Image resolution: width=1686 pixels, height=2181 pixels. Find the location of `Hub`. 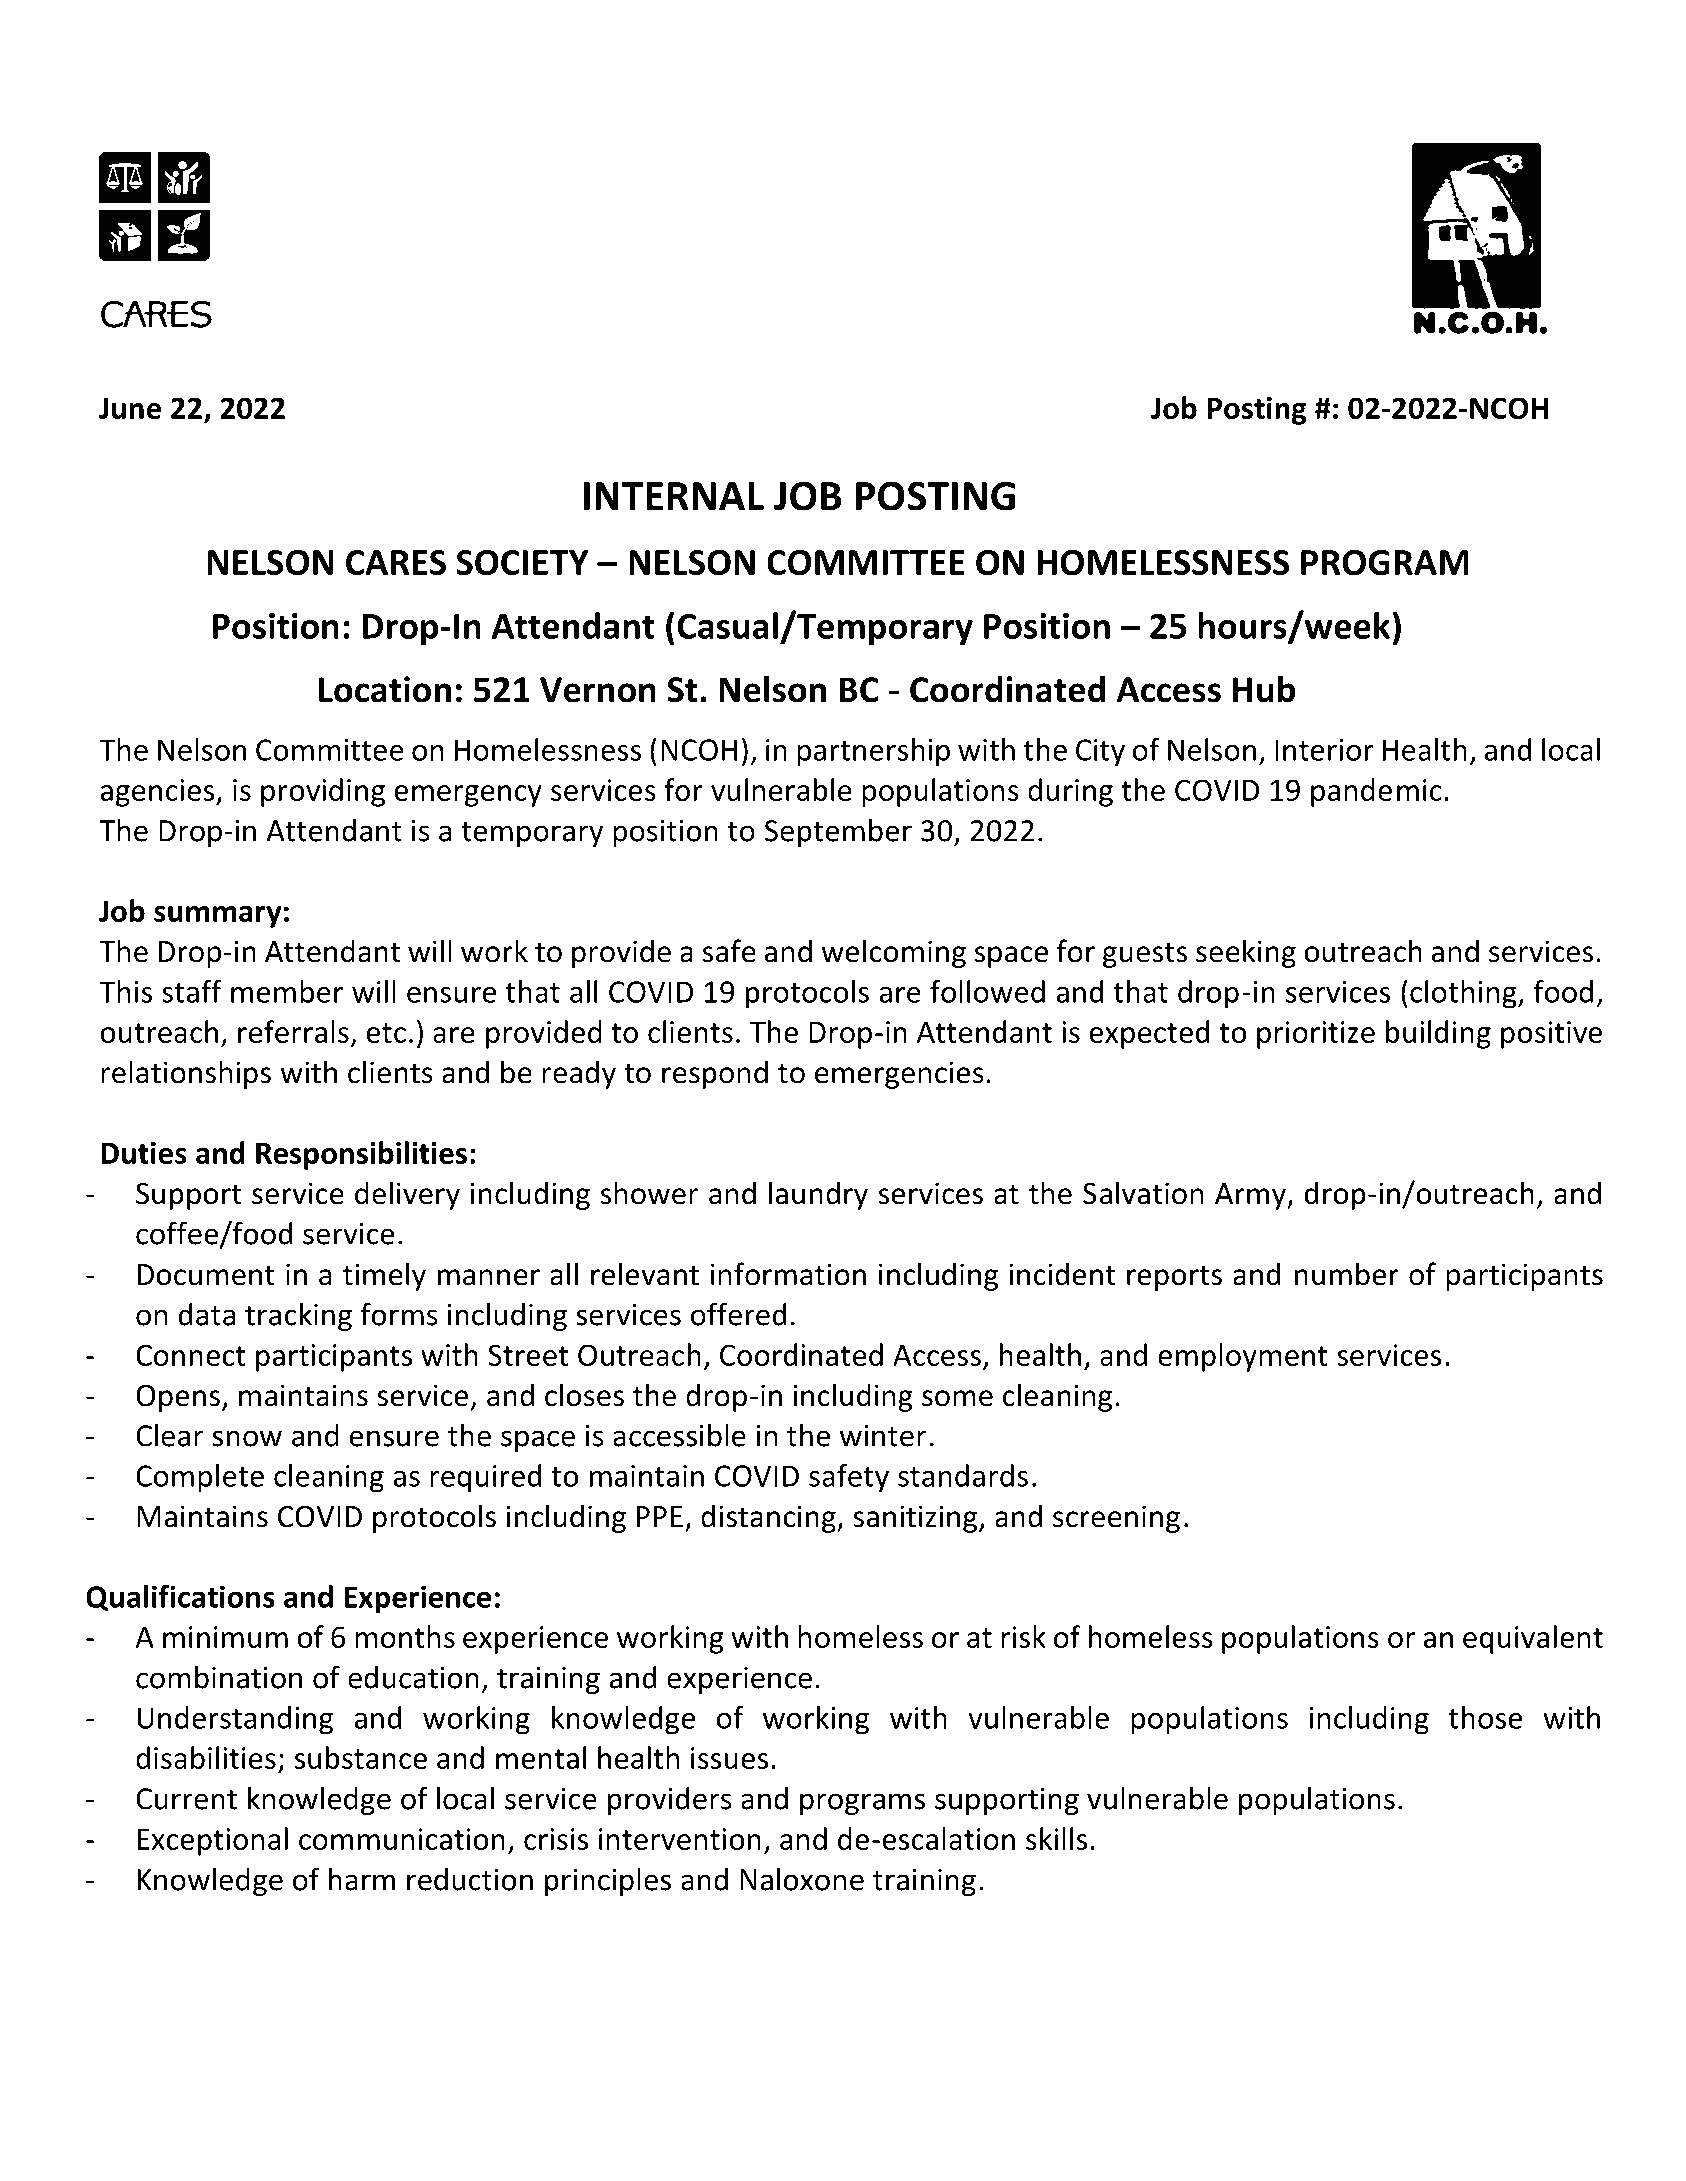

Hub is located at coordinates (1264, 689).
